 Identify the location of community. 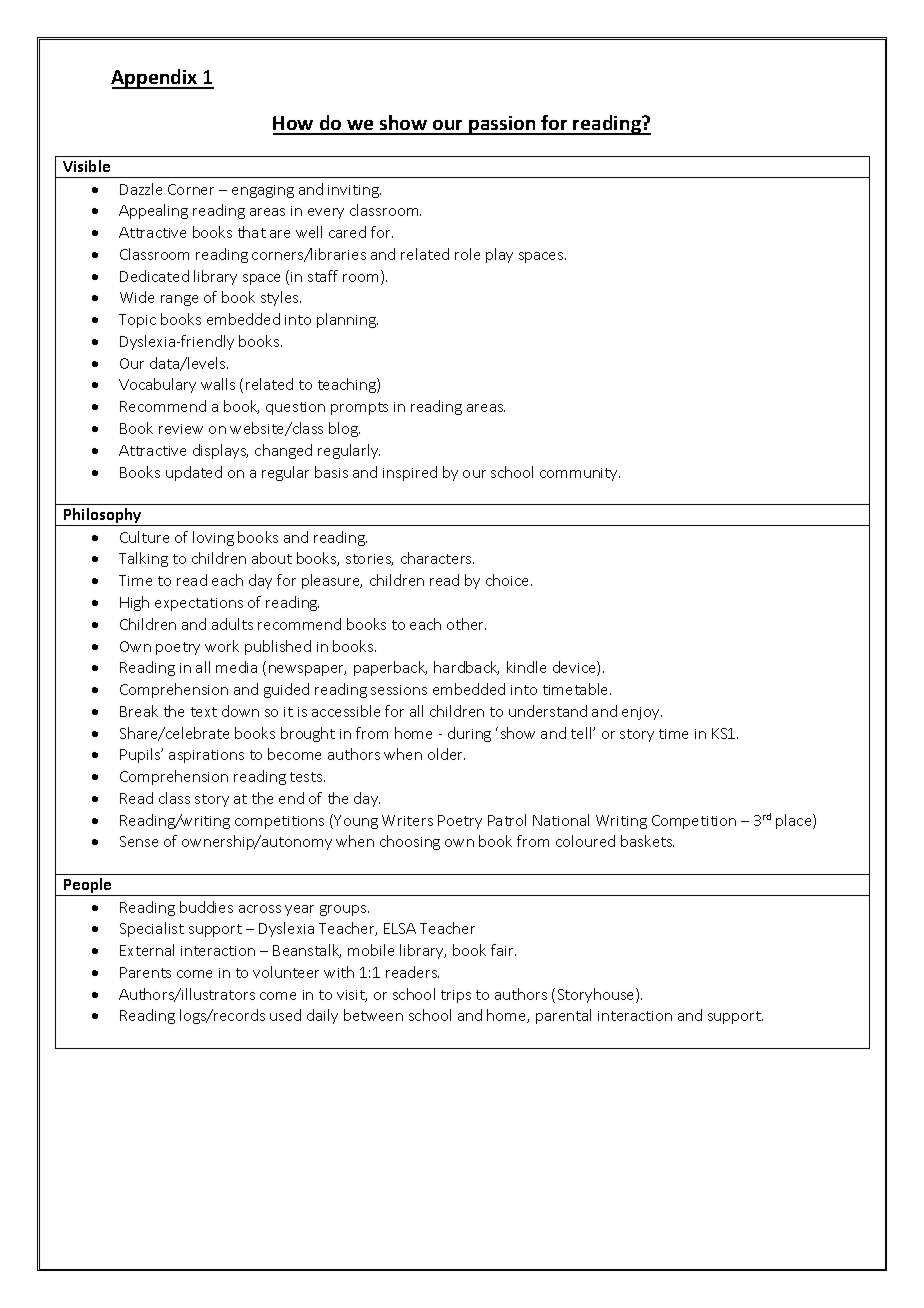
(580, 474).
